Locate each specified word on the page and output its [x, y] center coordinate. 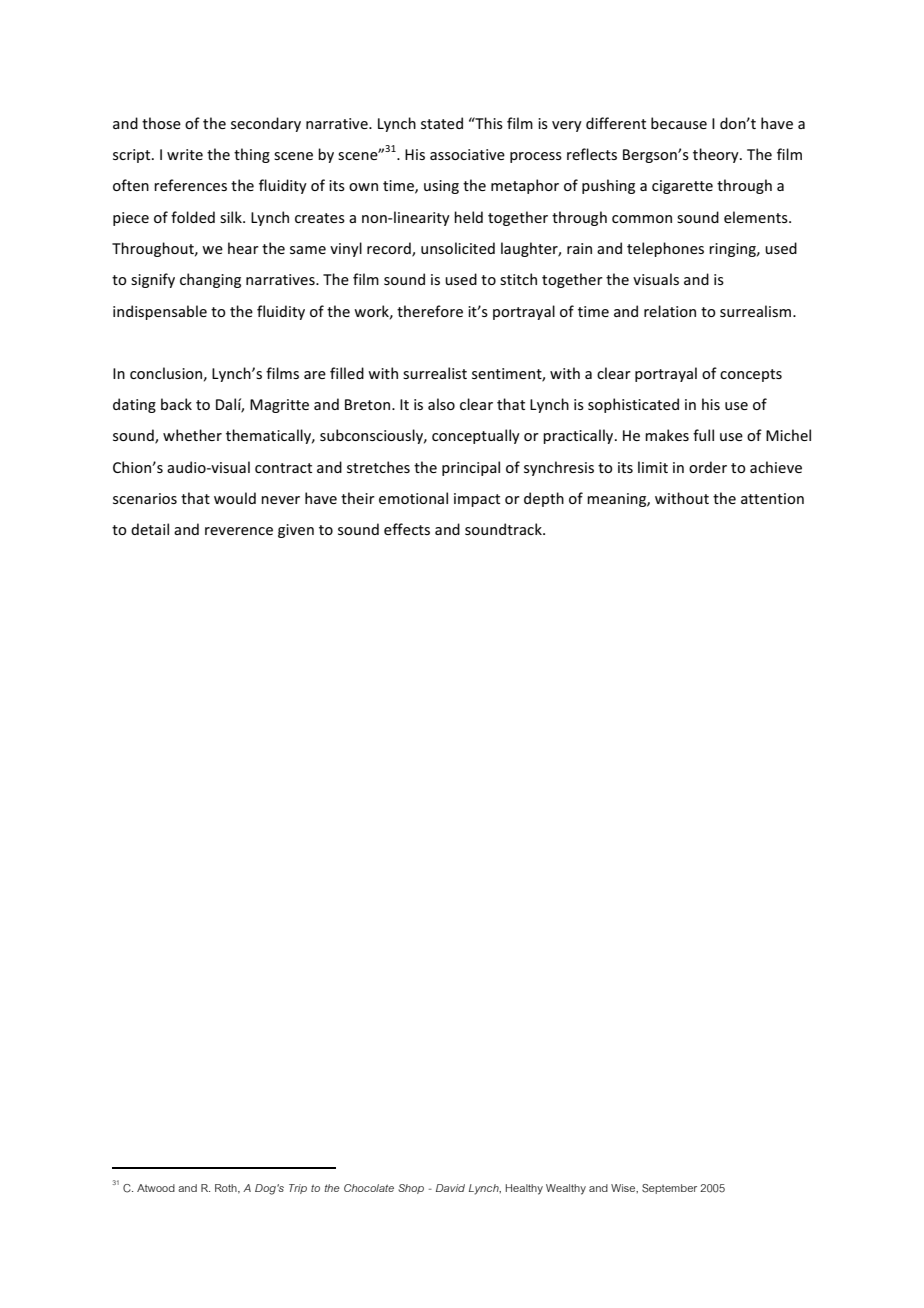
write [185, 154]
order [708, 467]
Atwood [156, 1188]
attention [772, 498]
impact [477, 500]
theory [717, 155]
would [235, 498]
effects [407, 529]
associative [467, 154]
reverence [239, 531]
